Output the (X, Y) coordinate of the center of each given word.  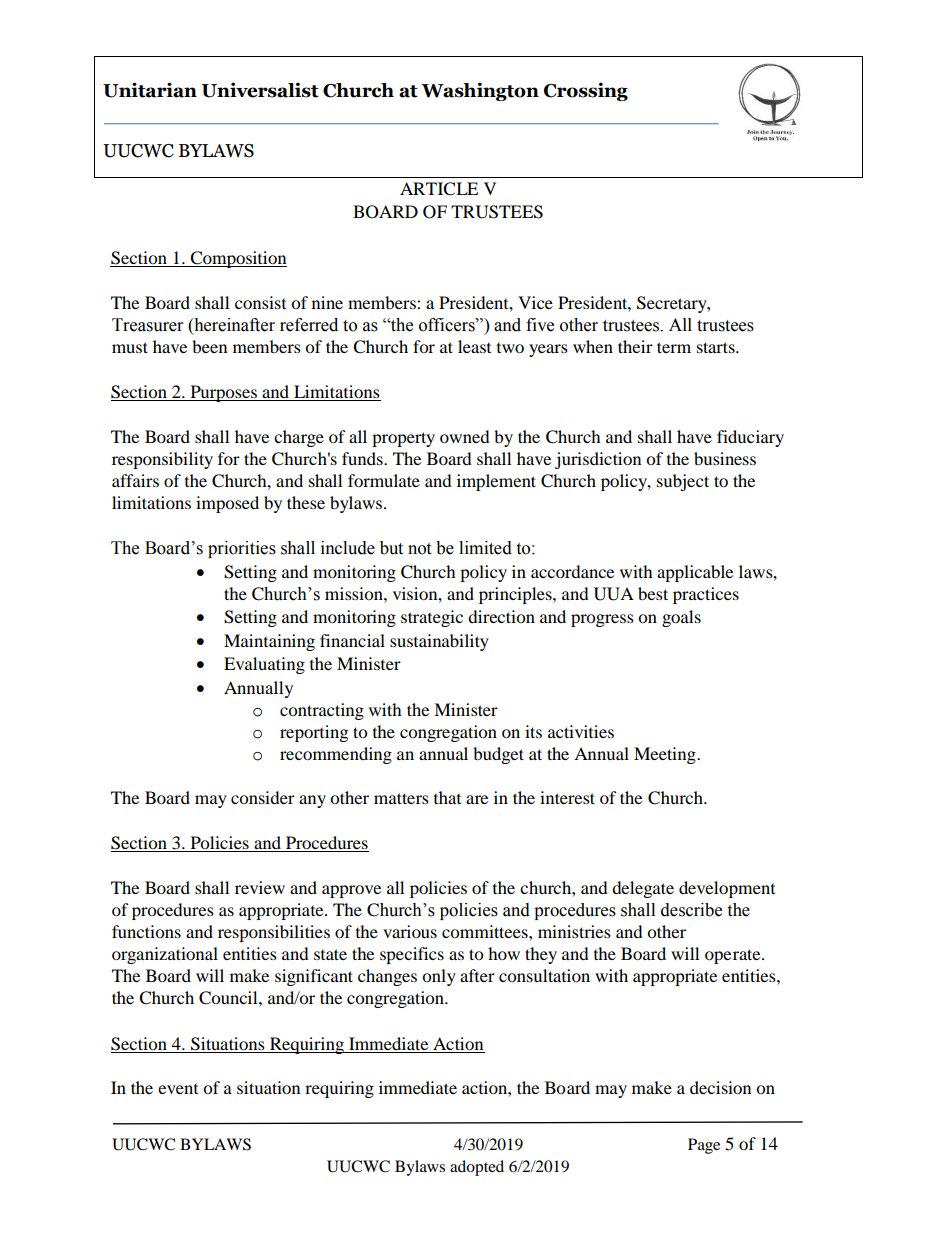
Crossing (586, 91)
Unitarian (150, 90)
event (178, 1089)
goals (681, 618)
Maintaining (269, 642)
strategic (432, 618)
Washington (480, 91)
